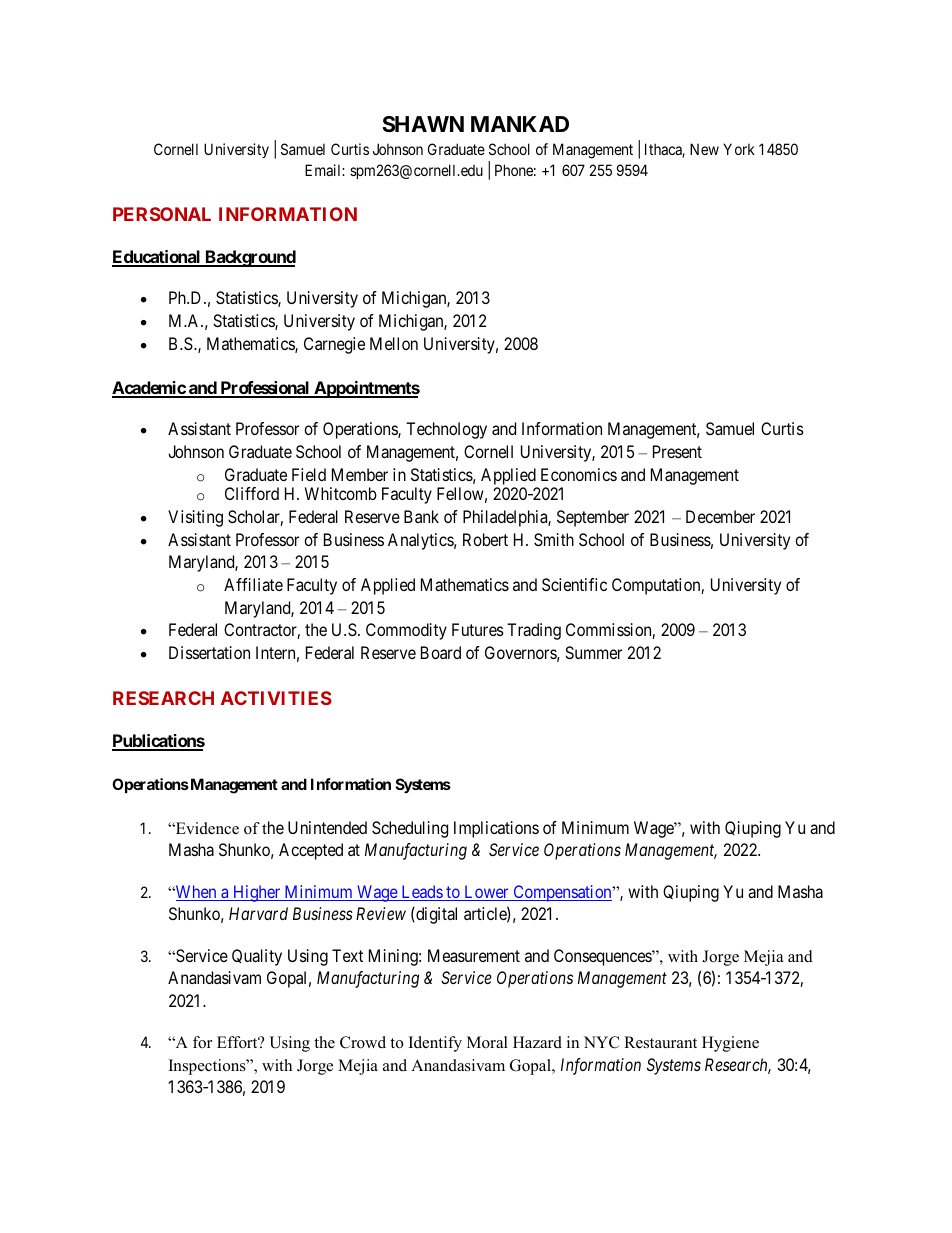  Describe the element at coordinates (704, 149) in the screenshot. I see `New` at that location.
